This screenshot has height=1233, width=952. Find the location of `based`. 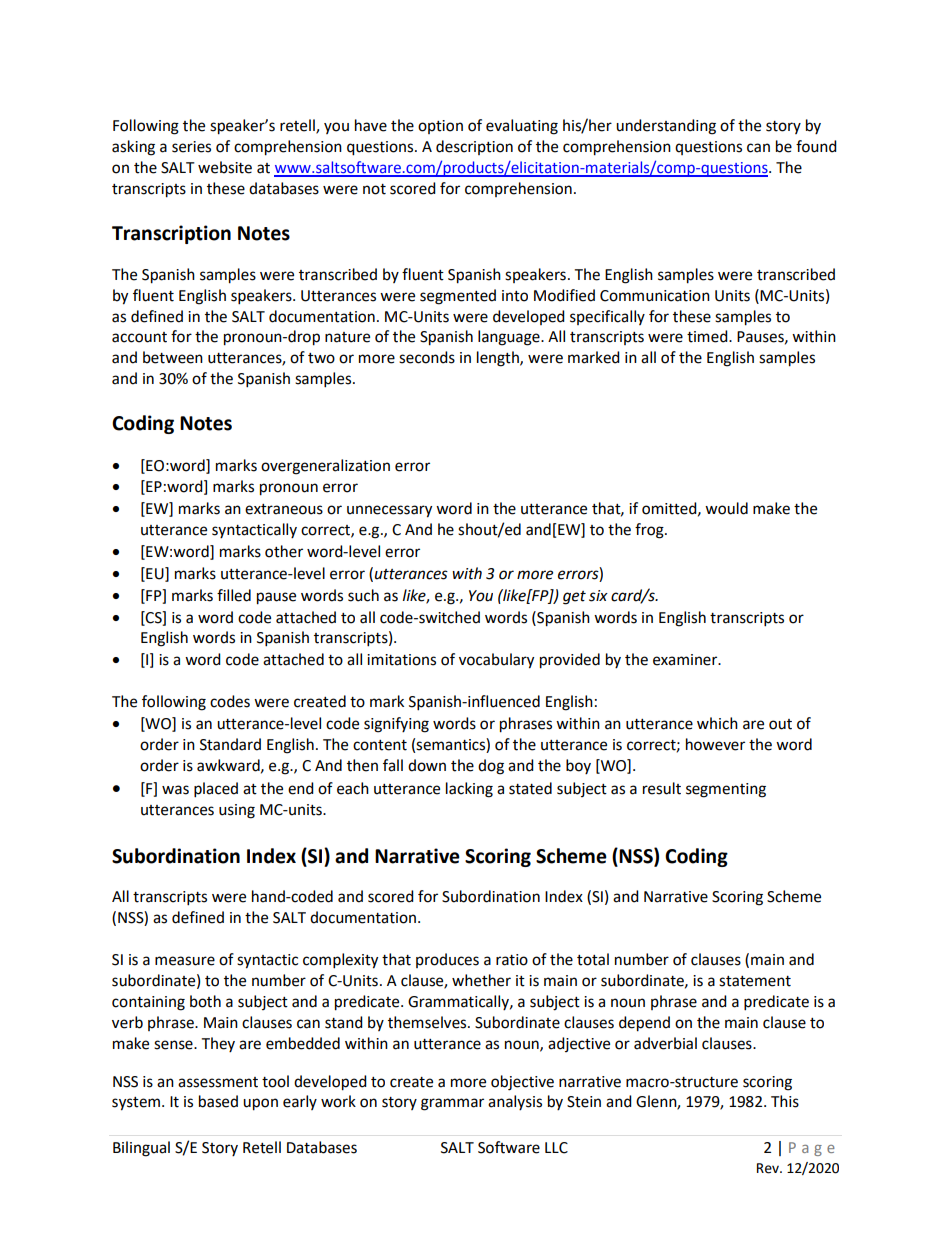

based is located at coordinates (218, 1101).
